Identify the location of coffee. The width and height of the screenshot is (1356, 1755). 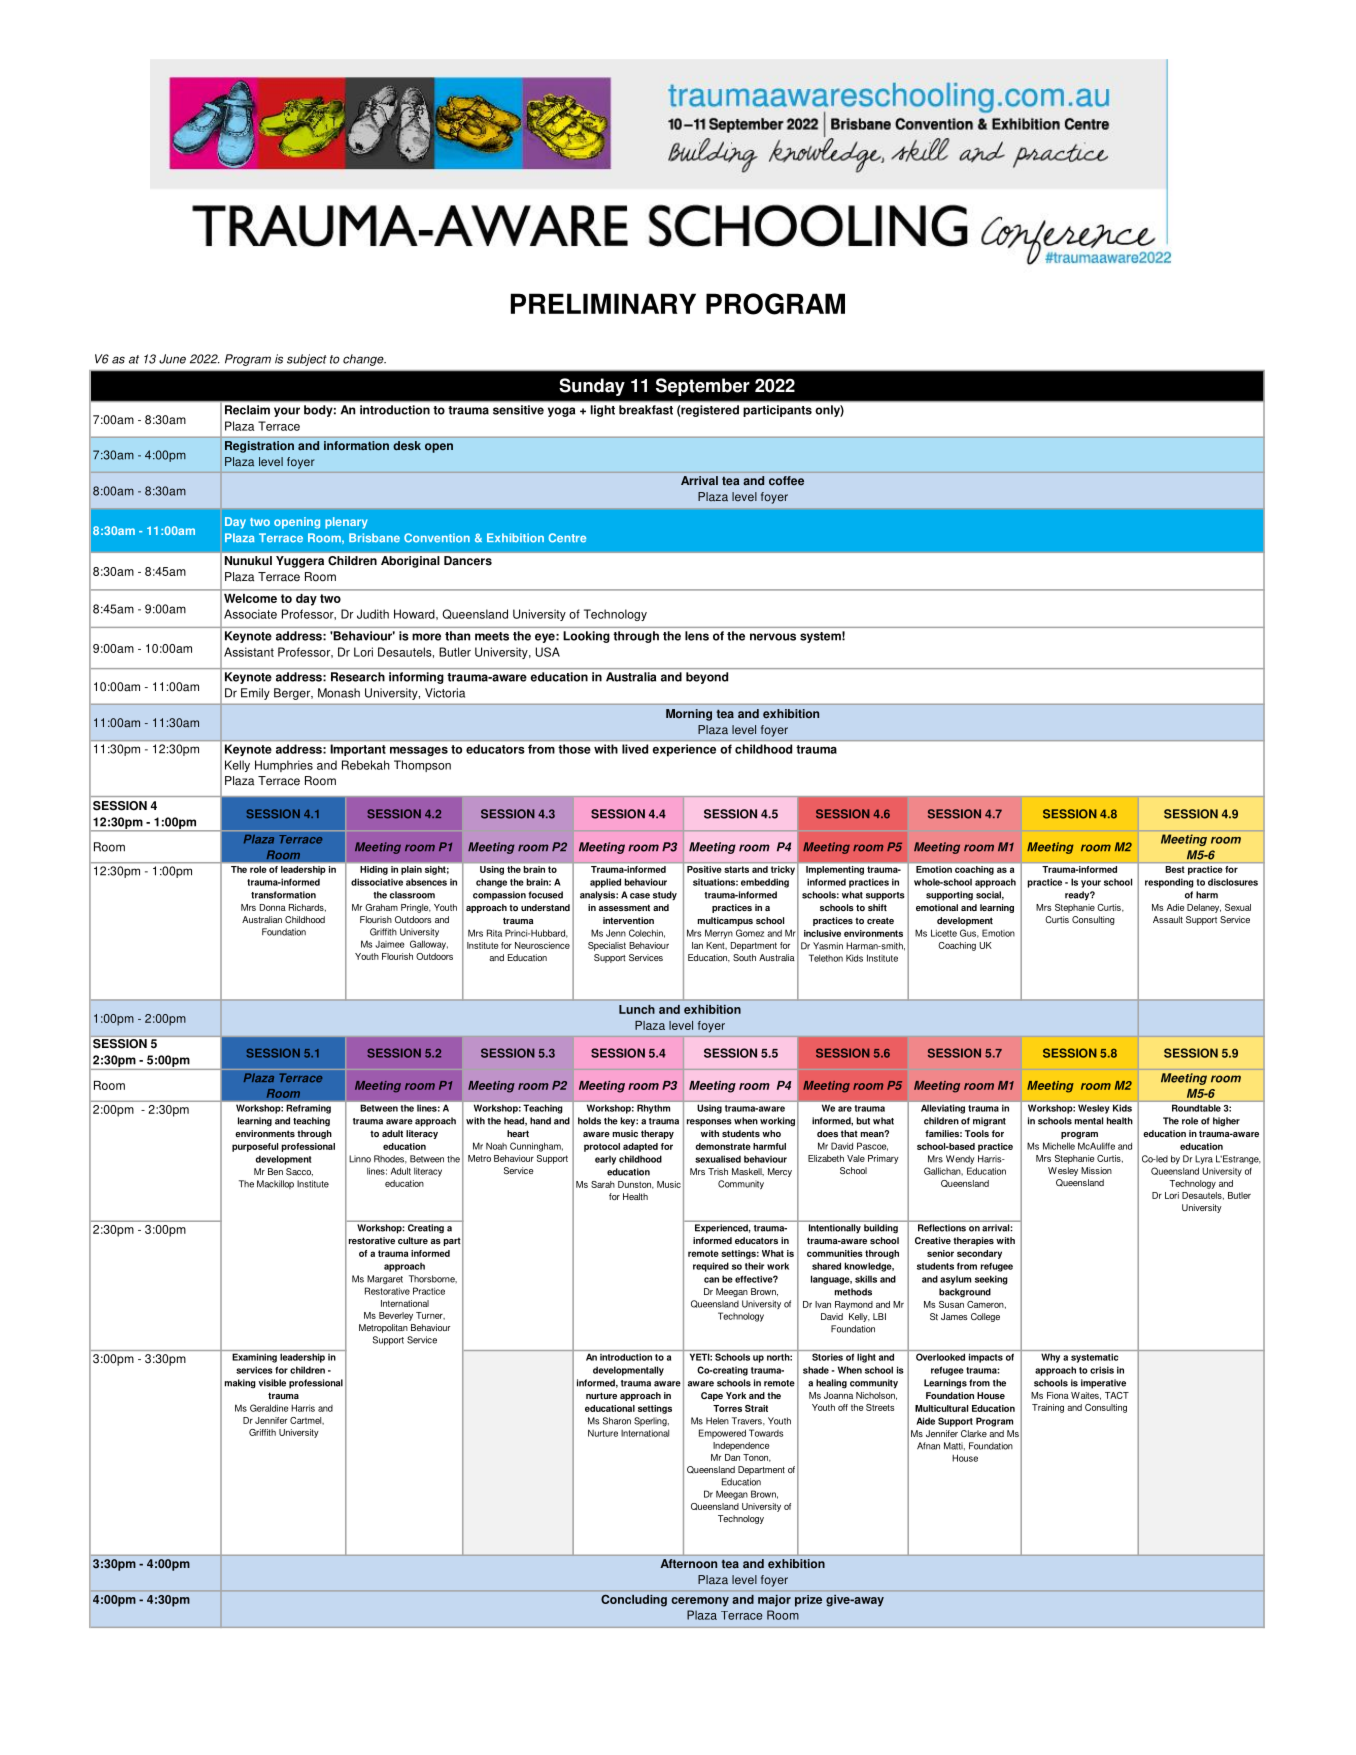
(786, 480).
